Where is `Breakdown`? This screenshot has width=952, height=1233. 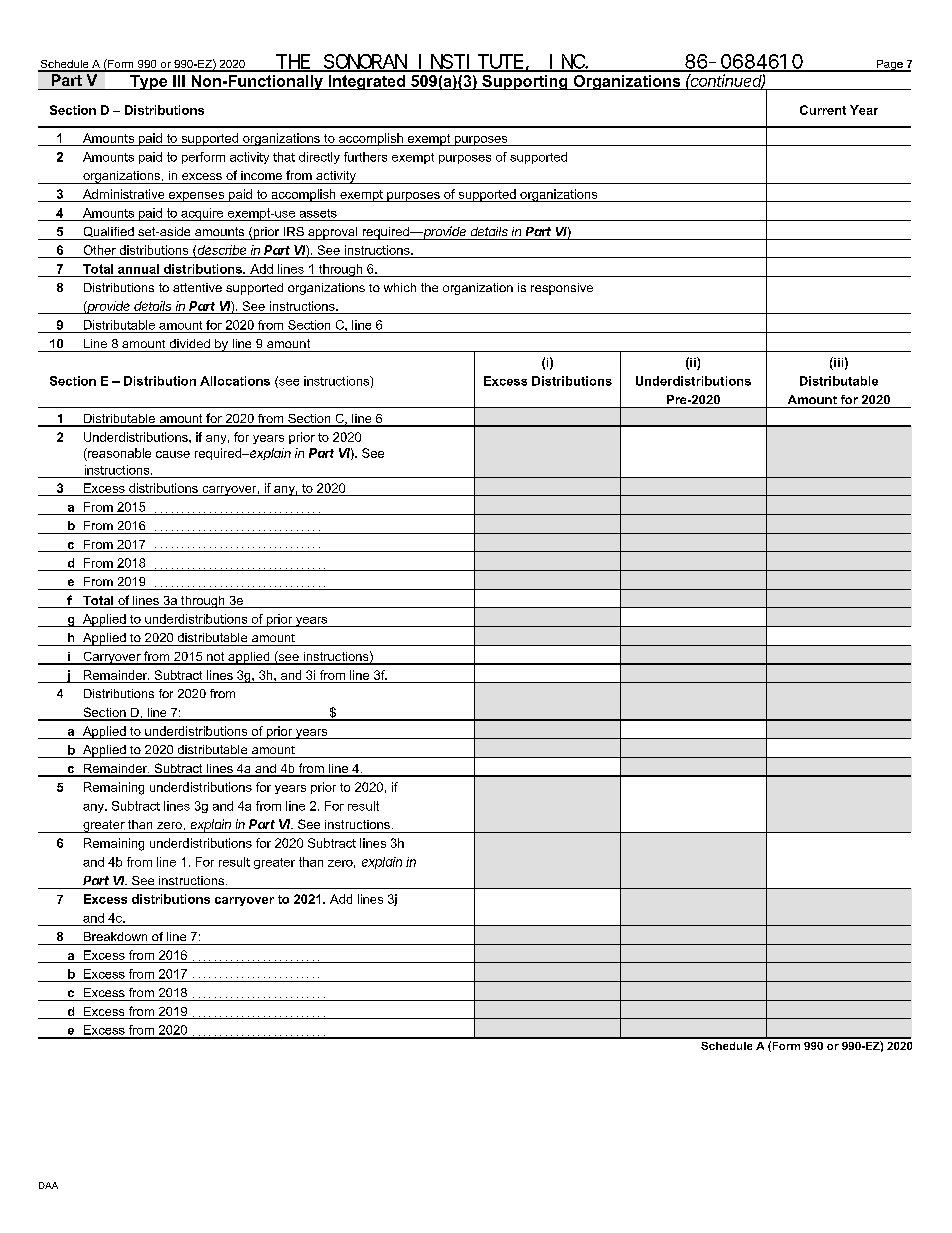 Breakdown is located at coordinates (115, 936).
